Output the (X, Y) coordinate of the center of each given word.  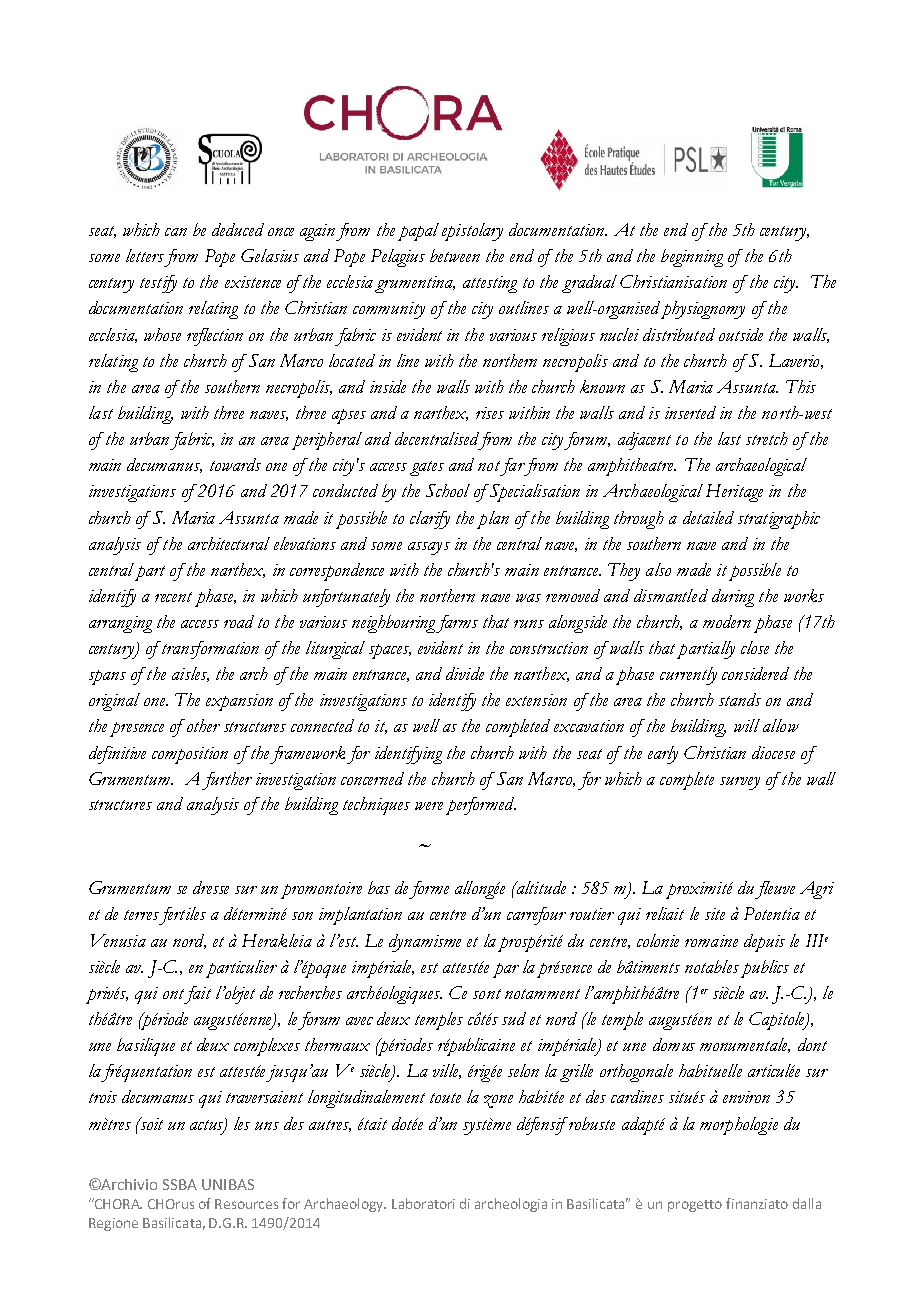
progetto (695, 1206)
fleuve (775, 890)
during (733, 598)
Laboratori (423, 1203)
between (455, 255)
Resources (246, 1204)
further (227, 781)
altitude (540, 887)
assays (429, 548)
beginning (692, 258)
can (176, 232)
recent (173, 597)
